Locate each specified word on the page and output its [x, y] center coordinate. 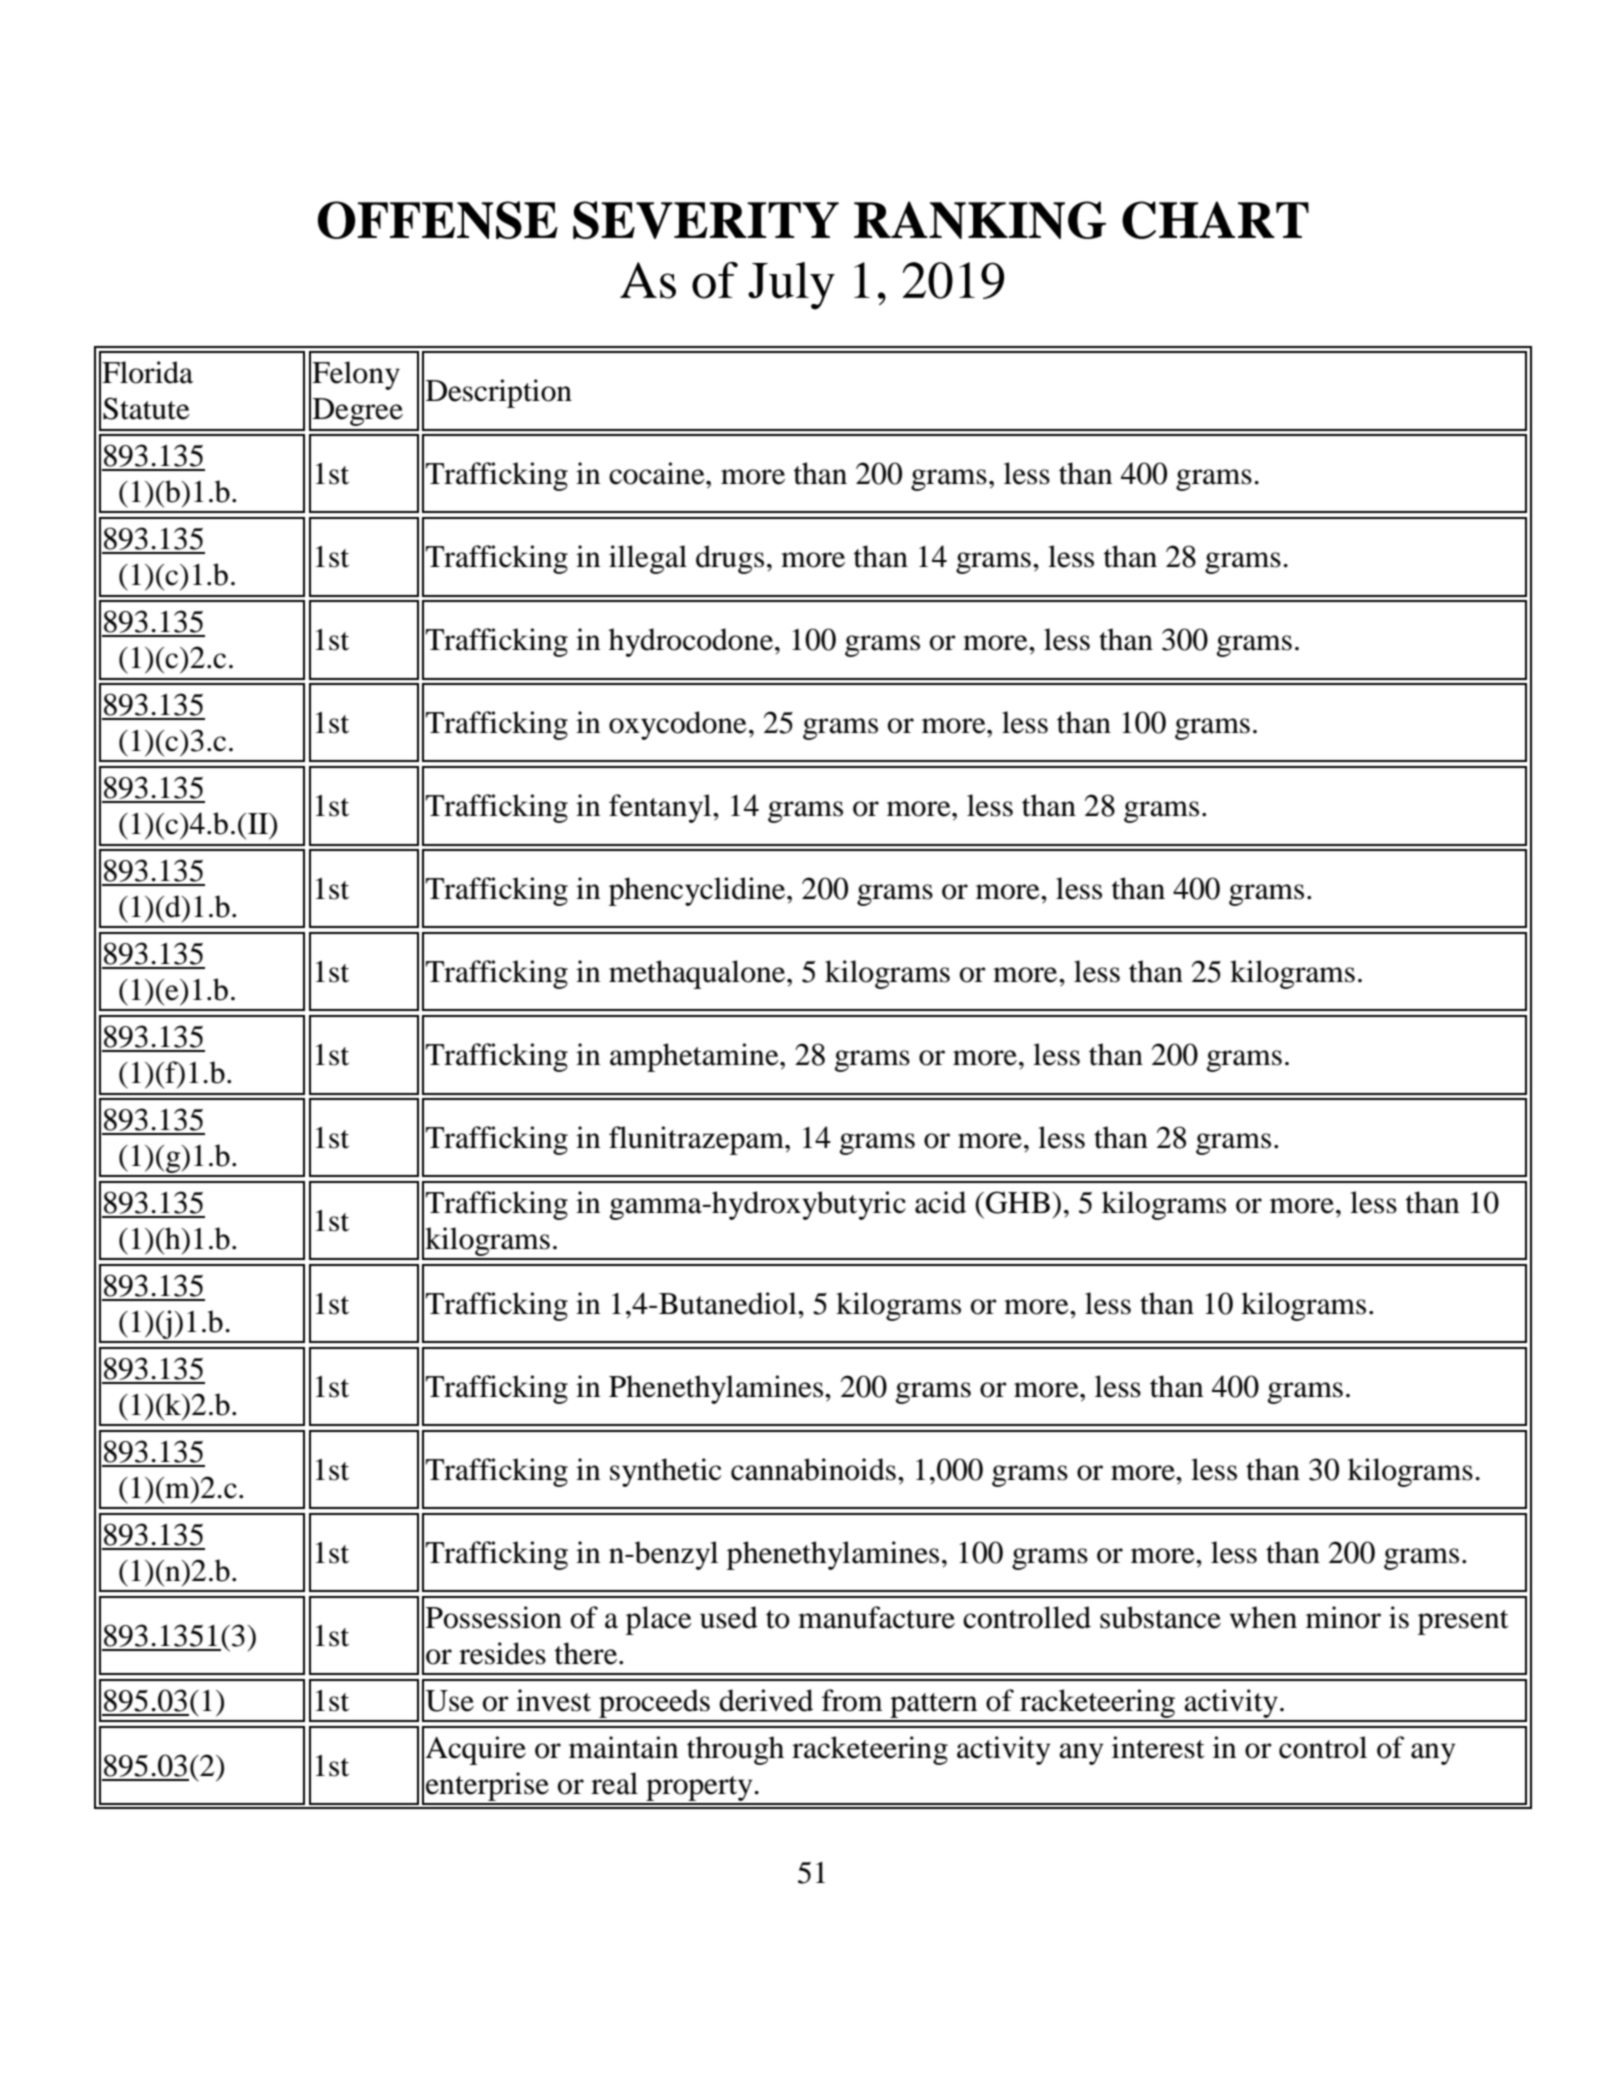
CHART [1215, 220]
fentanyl [661, 808]
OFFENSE [438, 220]
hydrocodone [692, 642]
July [791, 286]
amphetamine [695, 1057]
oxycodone [678, 725]
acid [940, 1202]
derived [766, 1700]
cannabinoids [813, 1469]
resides [502, 1653]
